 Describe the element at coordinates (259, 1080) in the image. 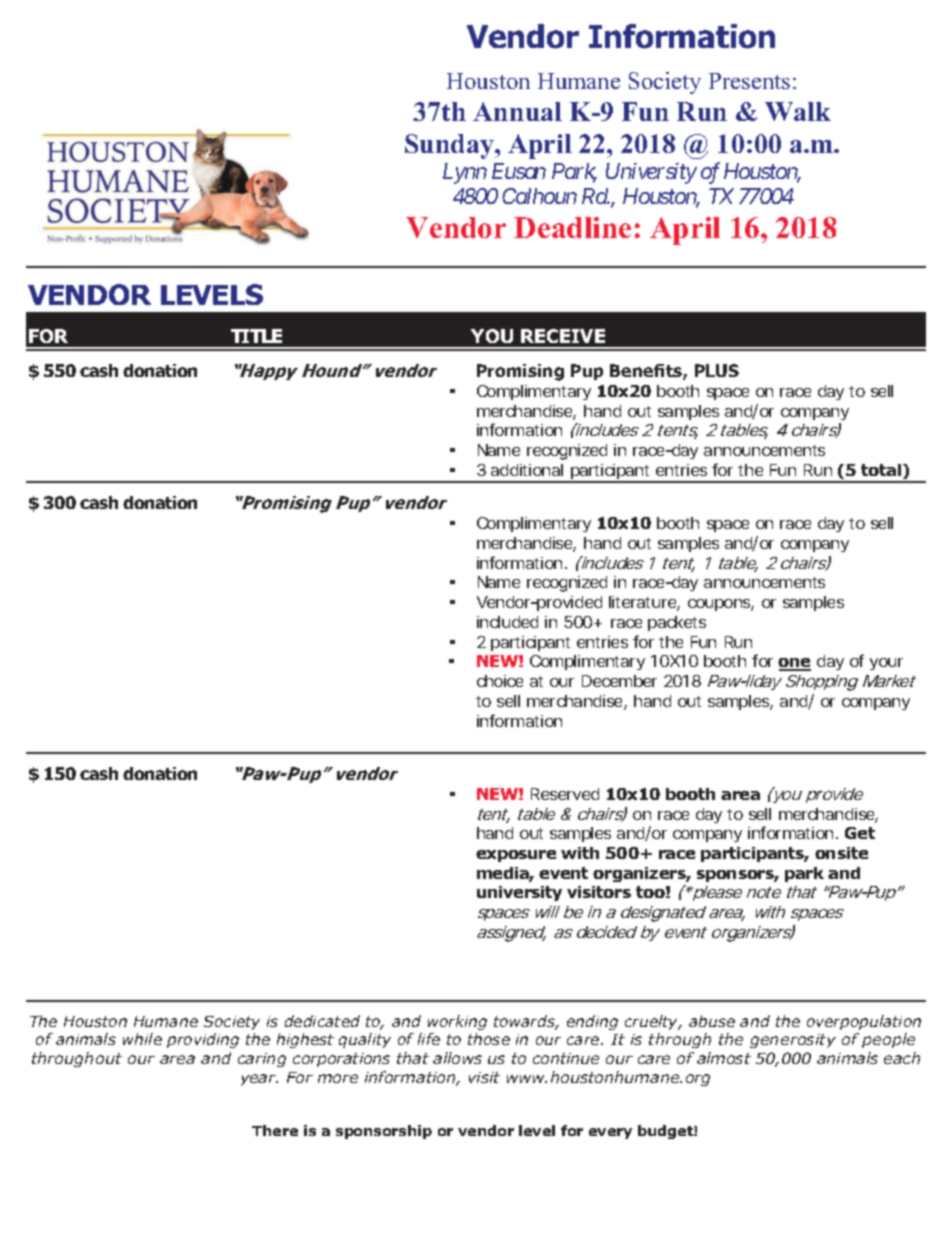

I see `year` at that location.
